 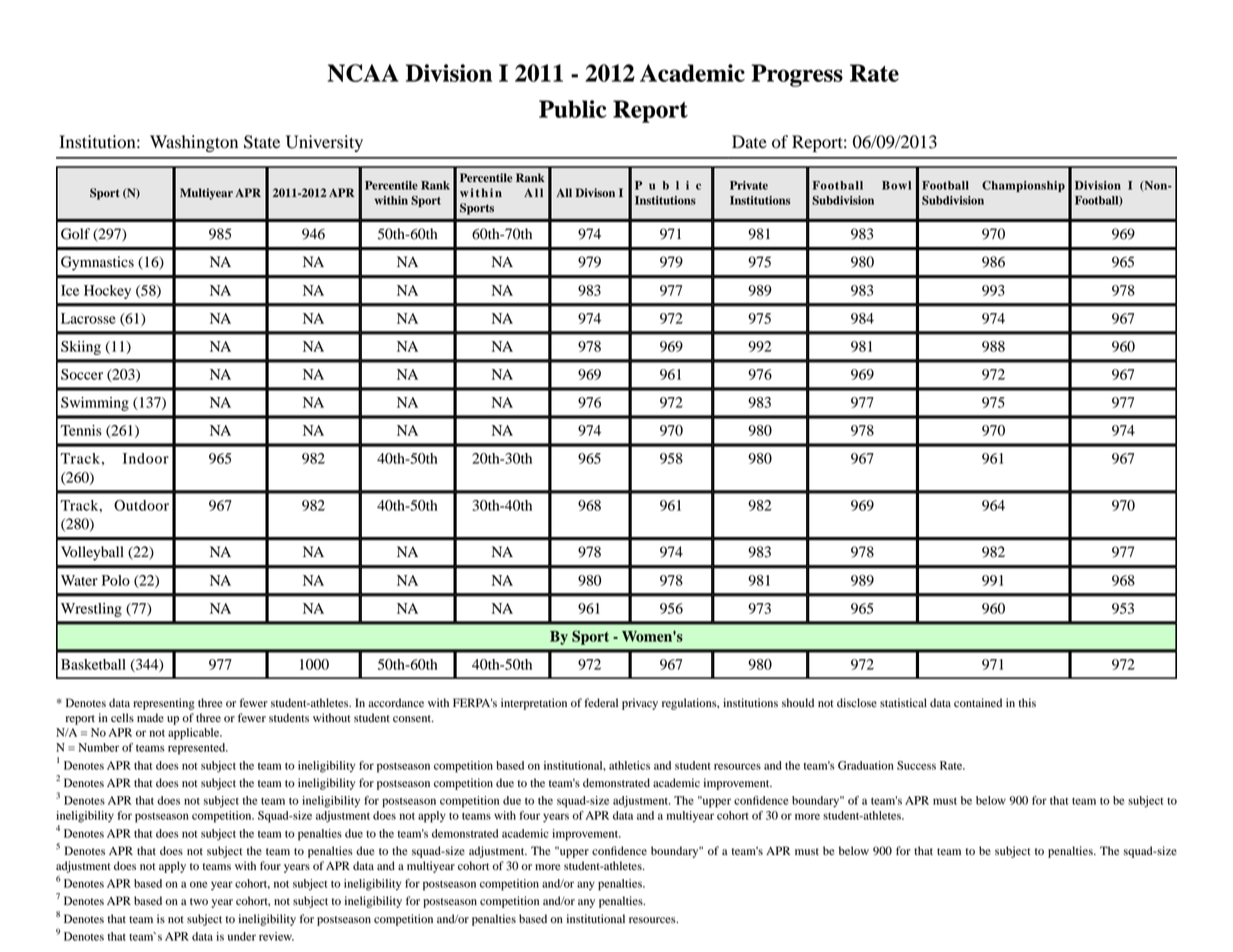 I want to click on NCAA, so click(x=363, y=73).
